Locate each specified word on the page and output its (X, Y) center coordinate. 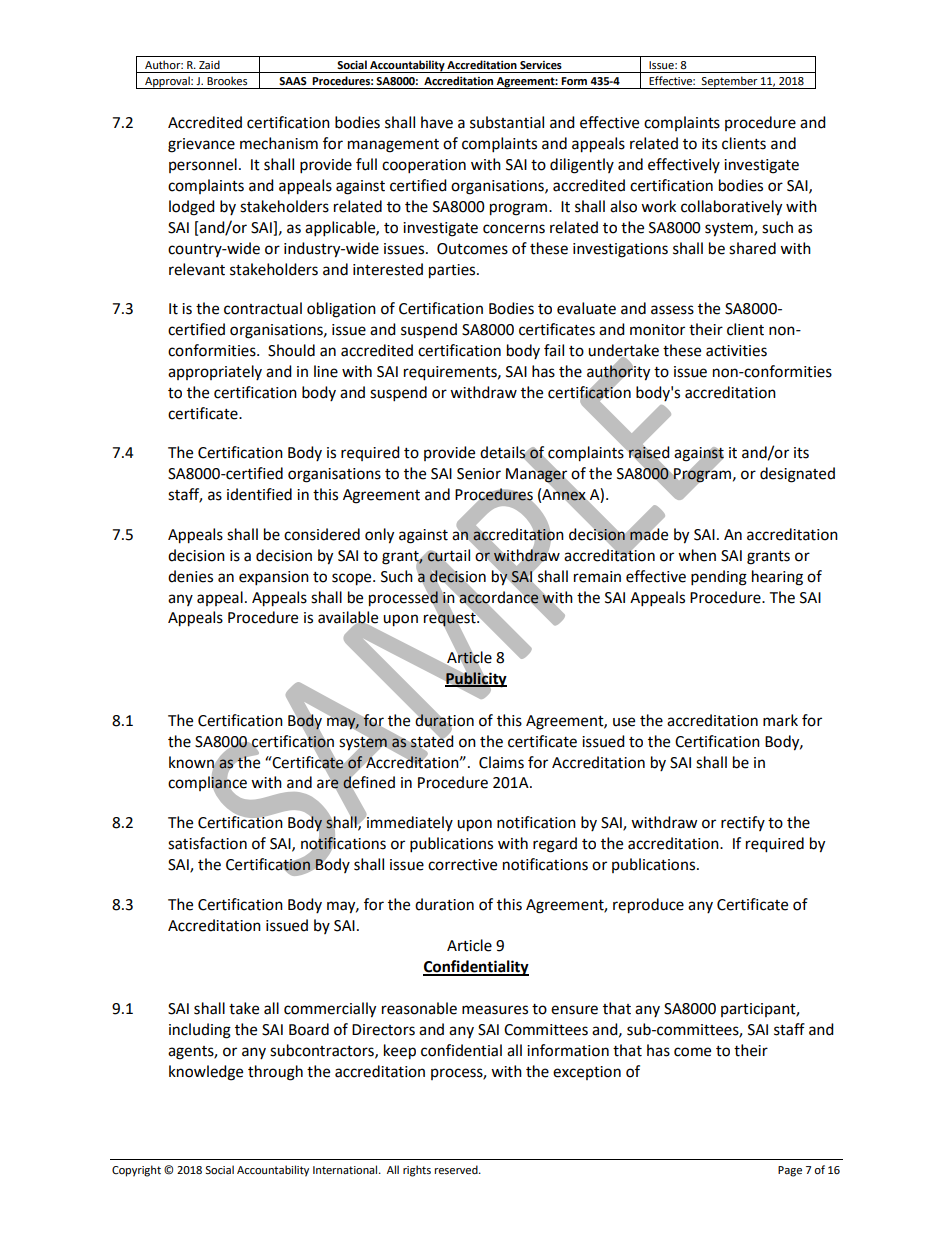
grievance (201, 145)
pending (719, 578)
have (437, 122)
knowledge (206, 1073)
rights (417, 1171)
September (730, 82)
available (348, 618)
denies (190, 576)
